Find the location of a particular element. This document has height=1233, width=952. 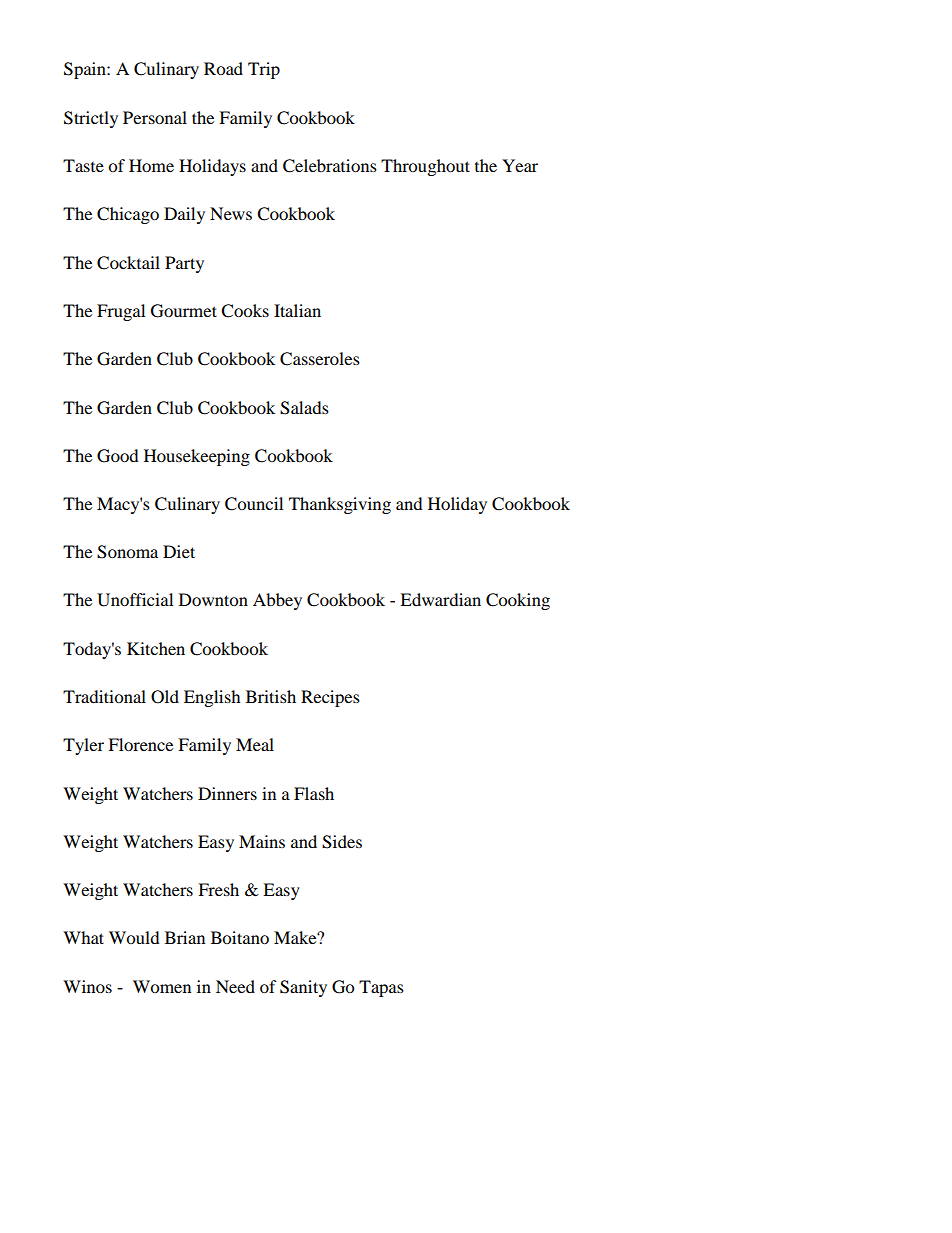

Personal is located at coordinates (155, 117).
